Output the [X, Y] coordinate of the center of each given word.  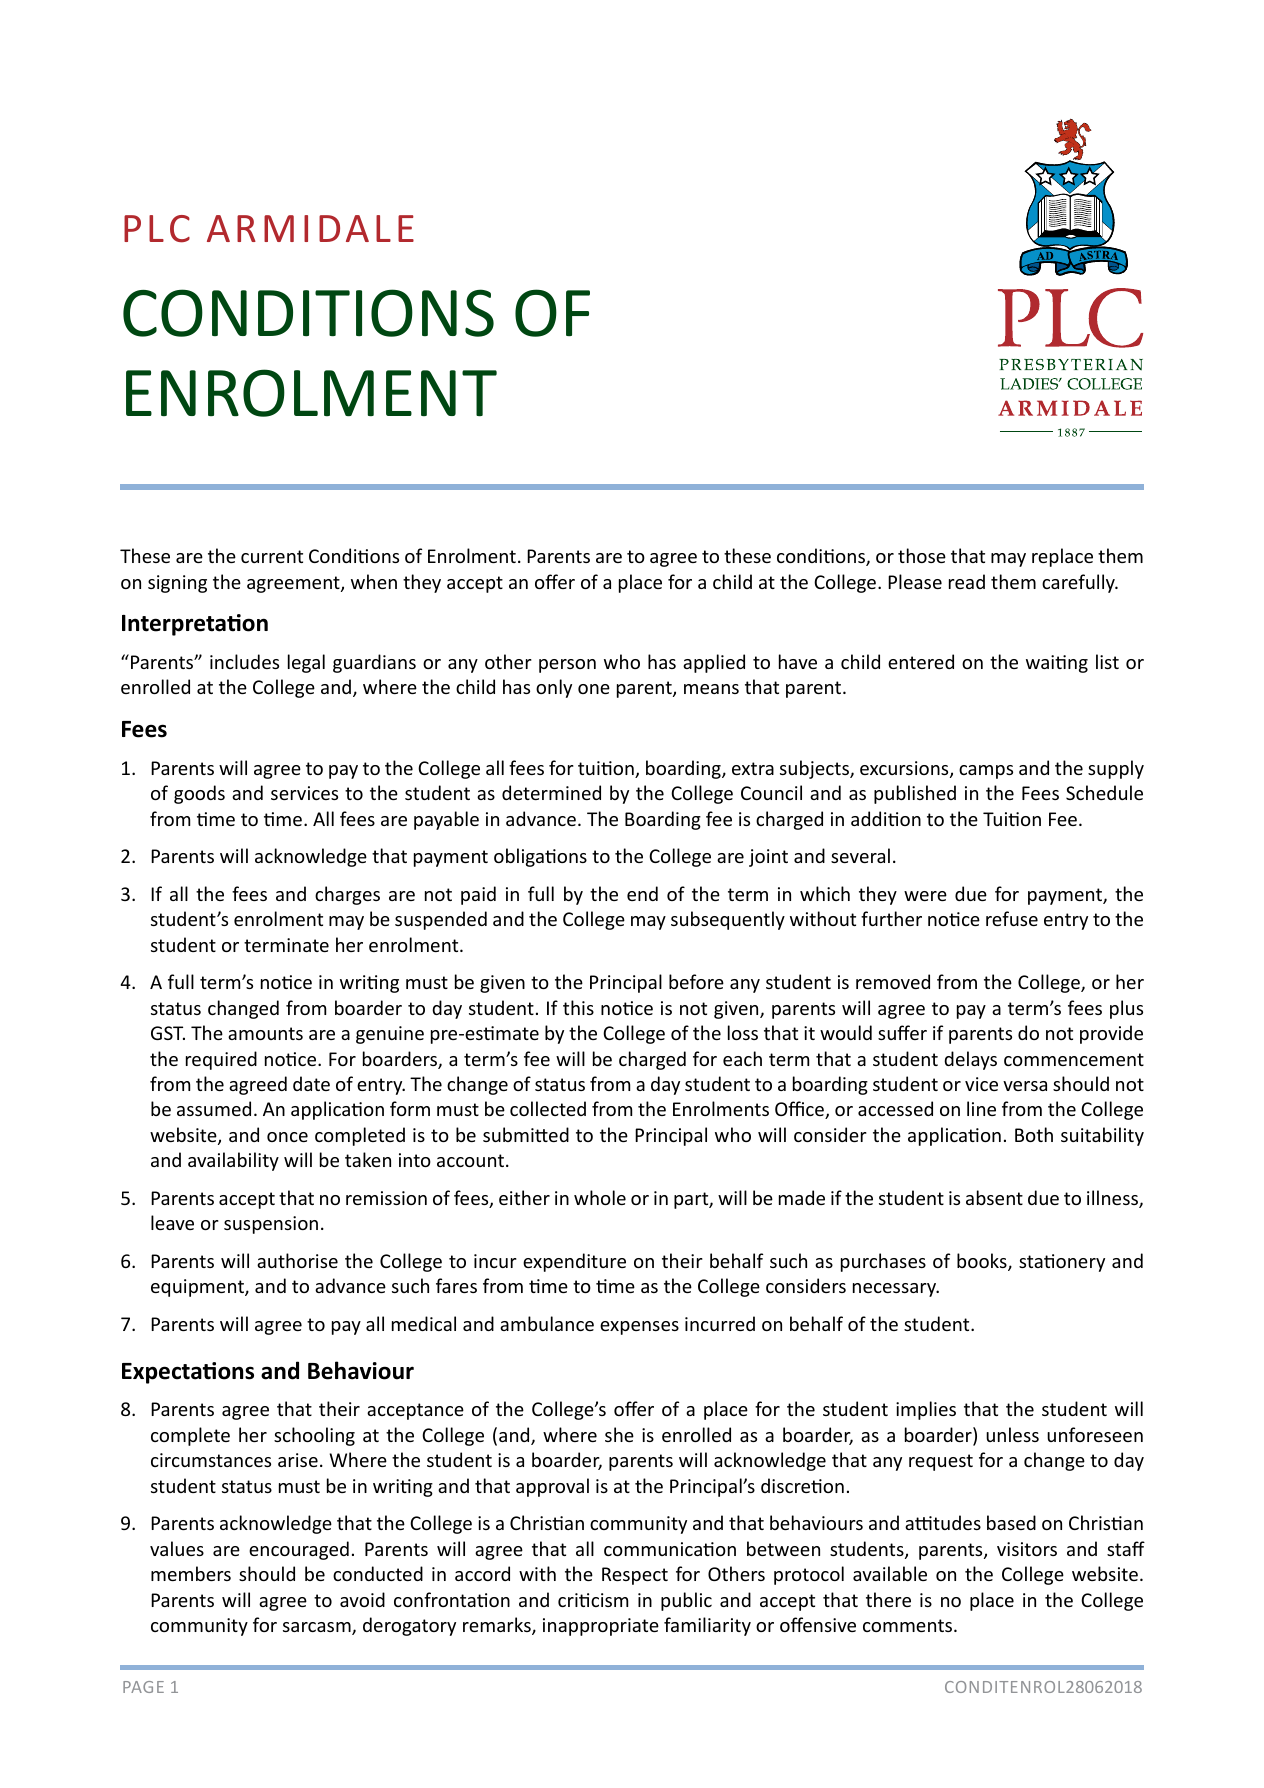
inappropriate [601, 1627]
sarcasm [318, 1628]
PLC [157, 229]
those [922, 555]
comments [909, 1625]
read [967, 581]
